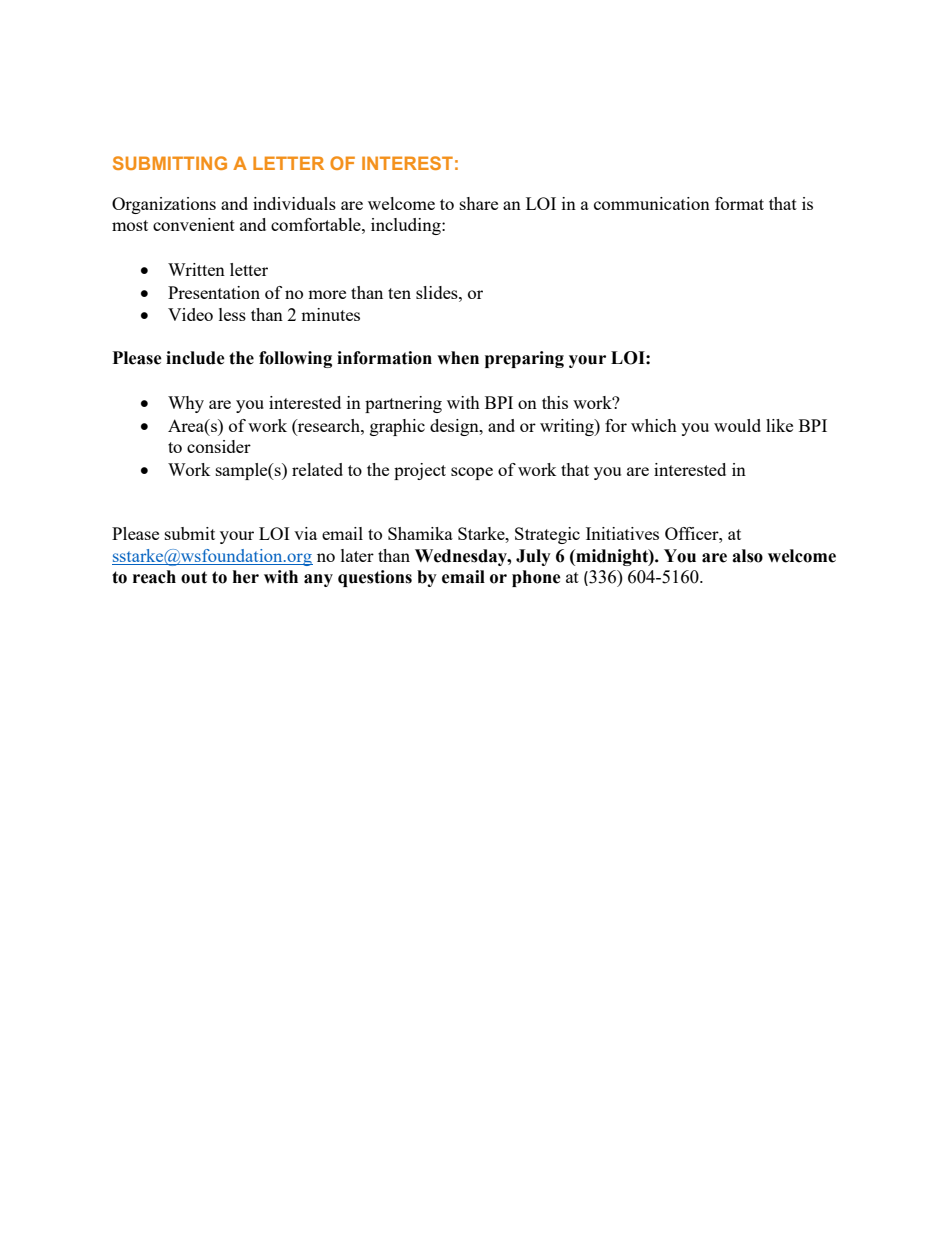  I want to click on partnering, so click(403, 404).
